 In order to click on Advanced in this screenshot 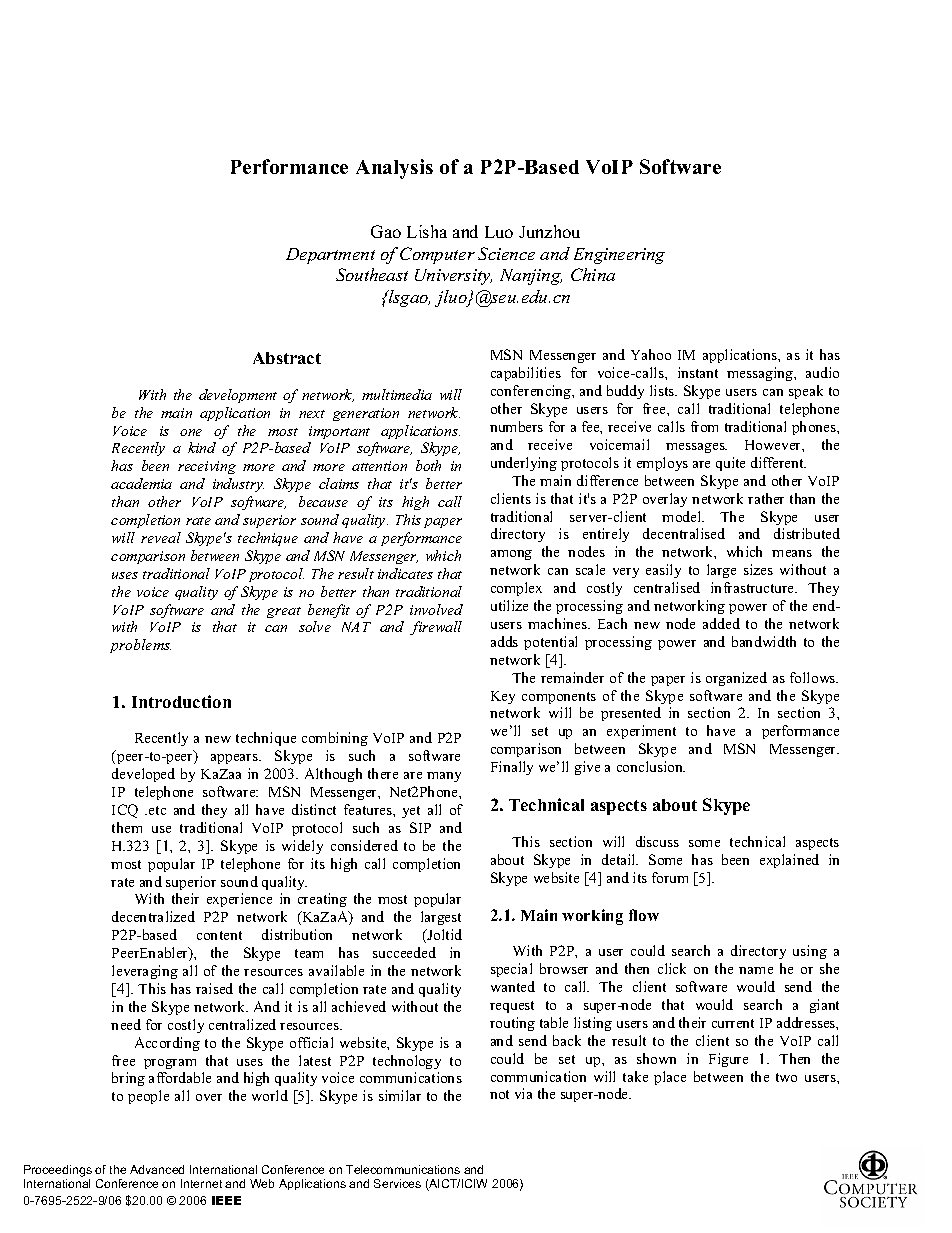, I will do `click(157, 1169)`.
